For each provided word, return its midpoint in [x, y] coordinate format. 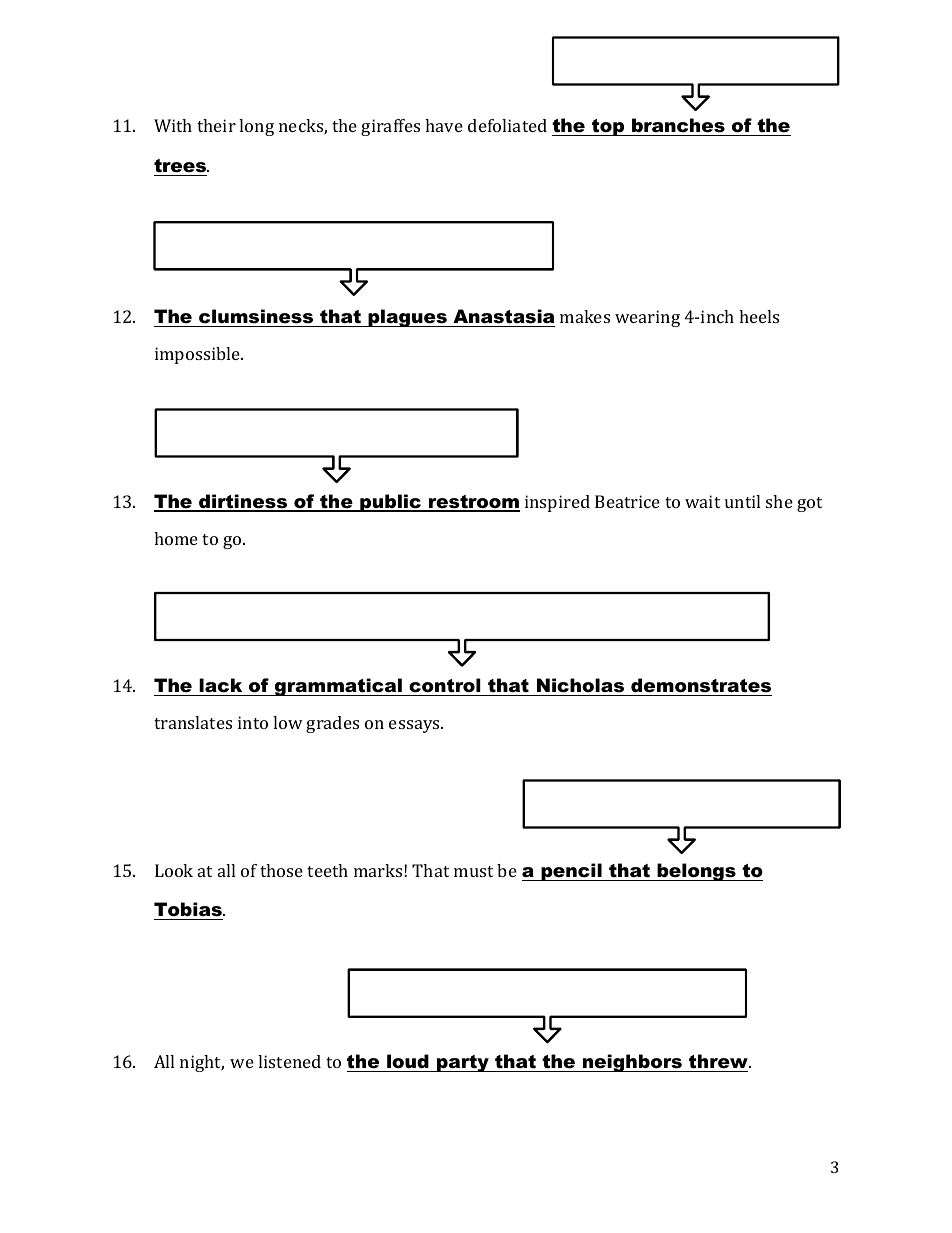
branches [678, 125]
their [216, 125]
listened [289, 1061]
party [463, 1063]
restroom [473, 503]
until [742, 501]
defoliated [507, 125]
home [176, 538]
